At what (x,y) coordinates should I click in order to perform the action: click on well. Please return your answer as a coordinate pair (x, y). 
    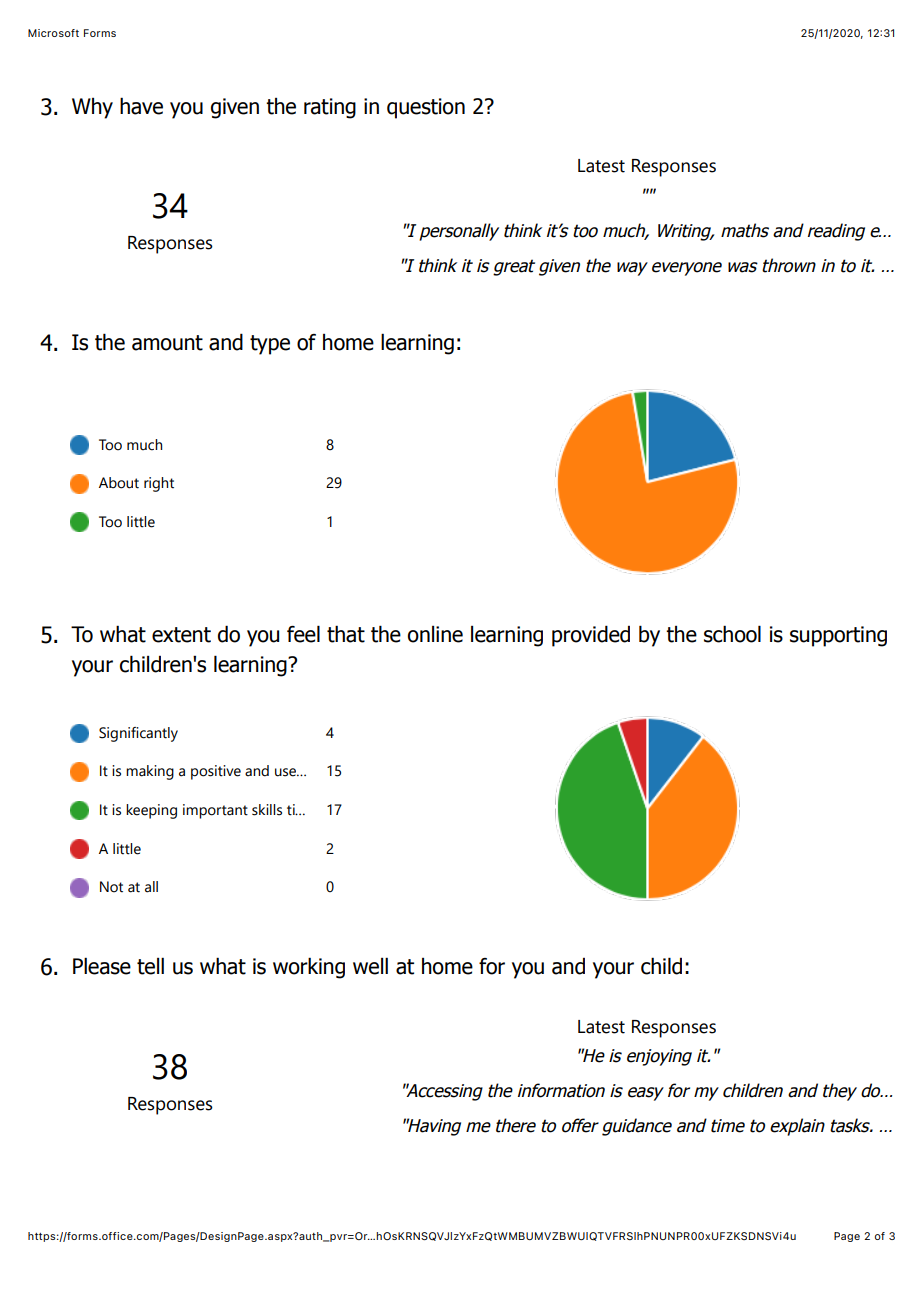
    Looking at the image, I should click on (370, 966).
